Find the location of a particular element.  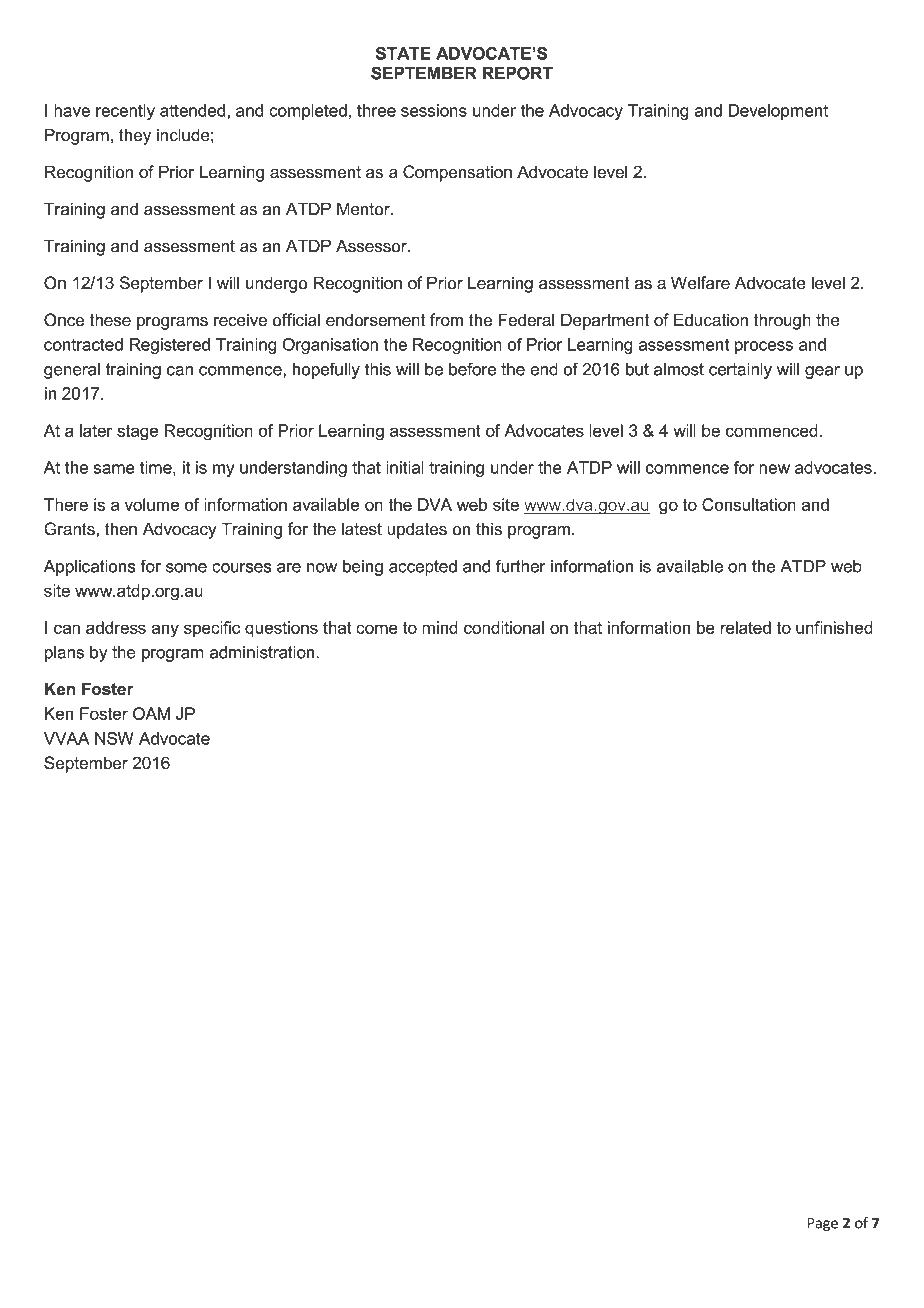

related is located at coordinates (745, 627).
